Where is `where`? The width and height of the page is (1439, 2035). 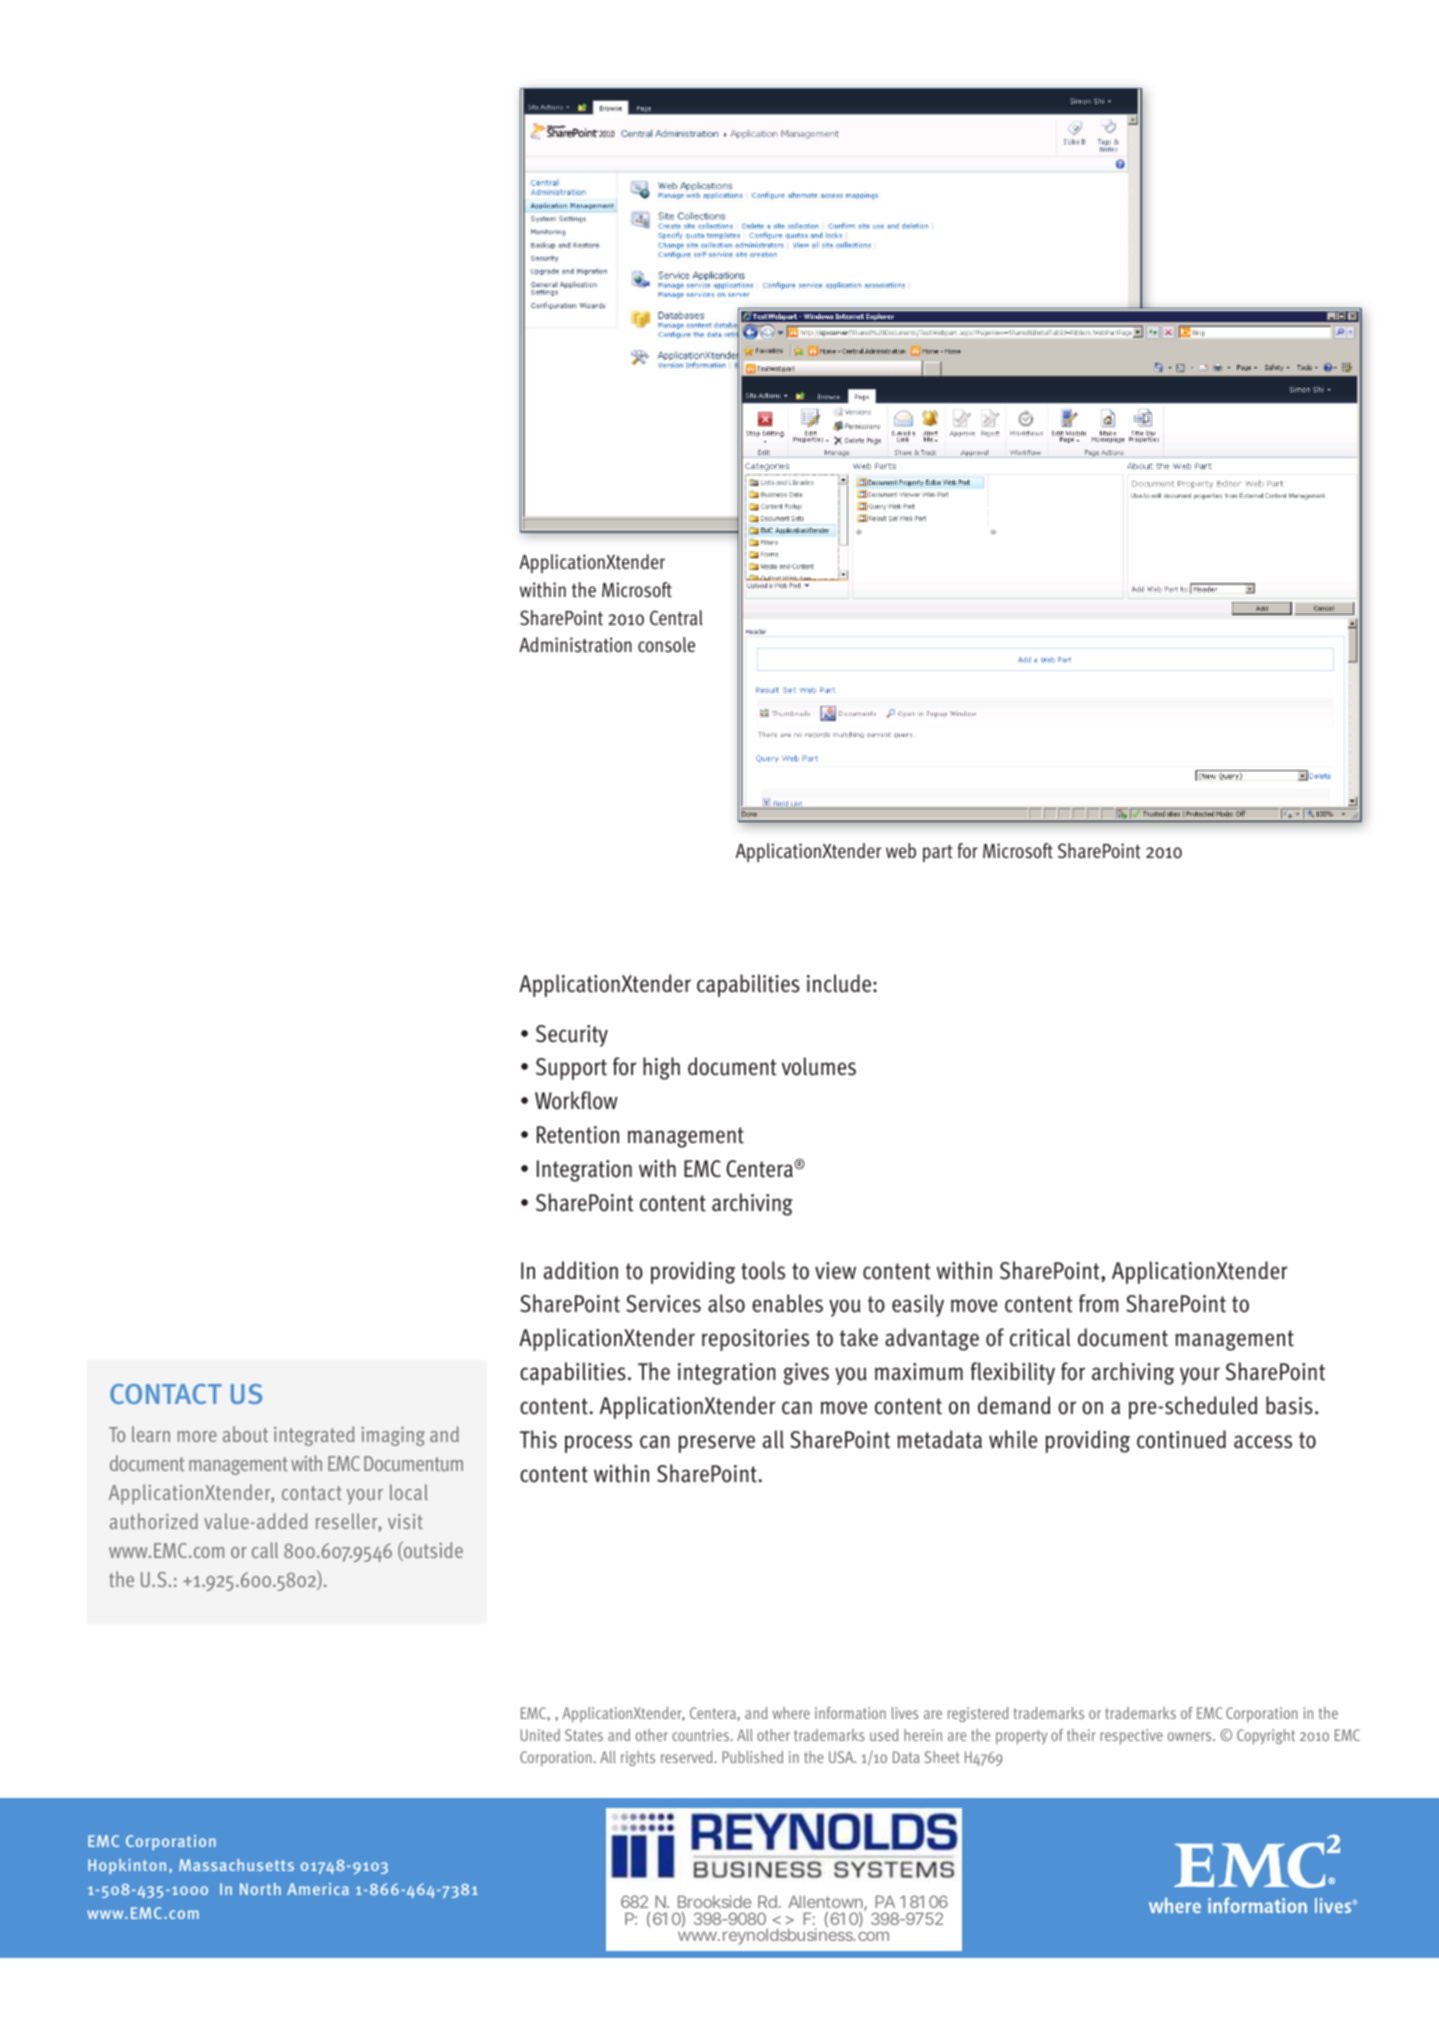 where is located at coordinates (791, 1713).
